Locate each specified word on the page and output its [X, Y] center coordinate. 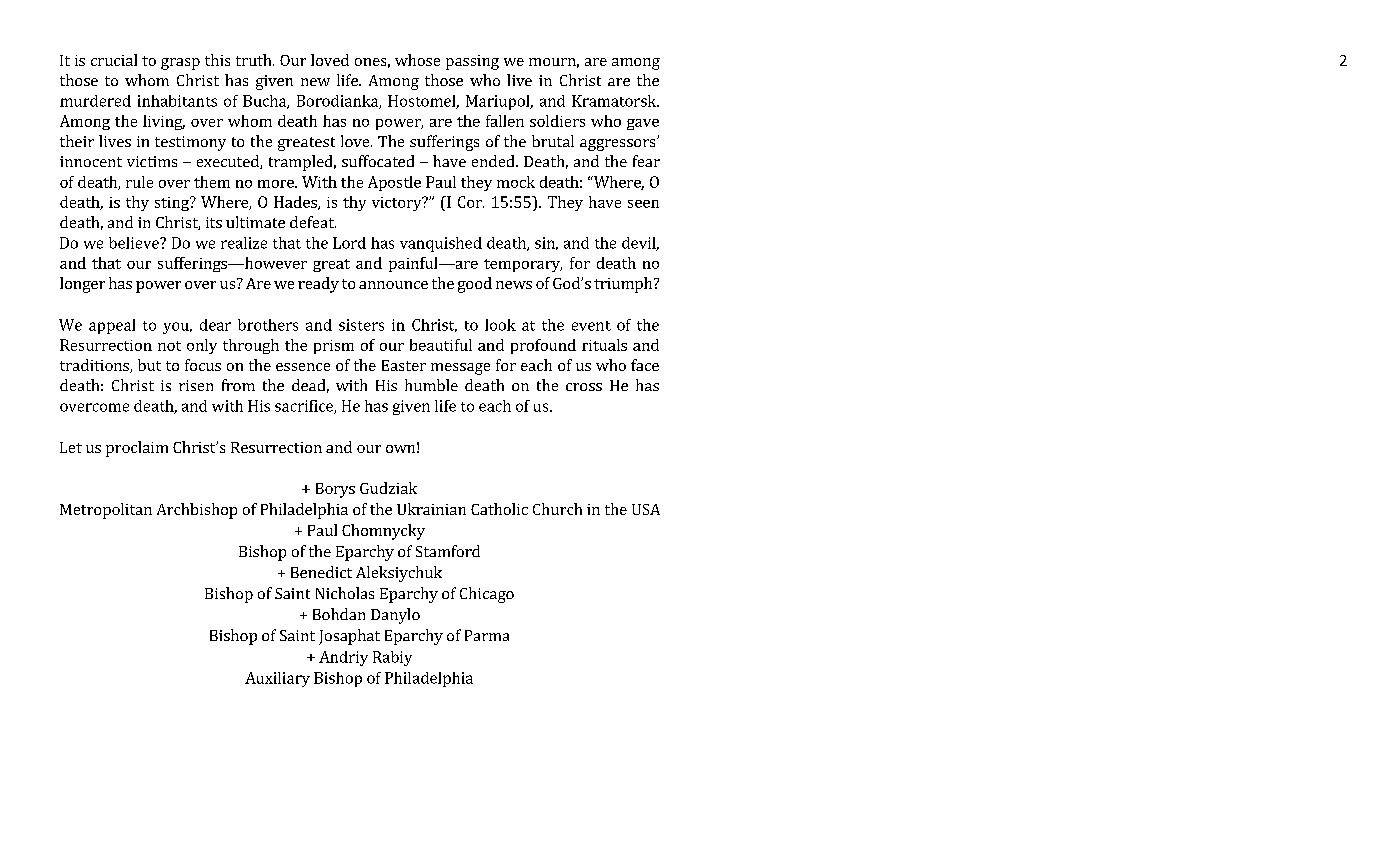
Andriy [343, 658]
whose [417, 60]
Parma [487, 635]
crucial [114, 60]
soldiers [557, 121]
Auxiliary [277, 679]
